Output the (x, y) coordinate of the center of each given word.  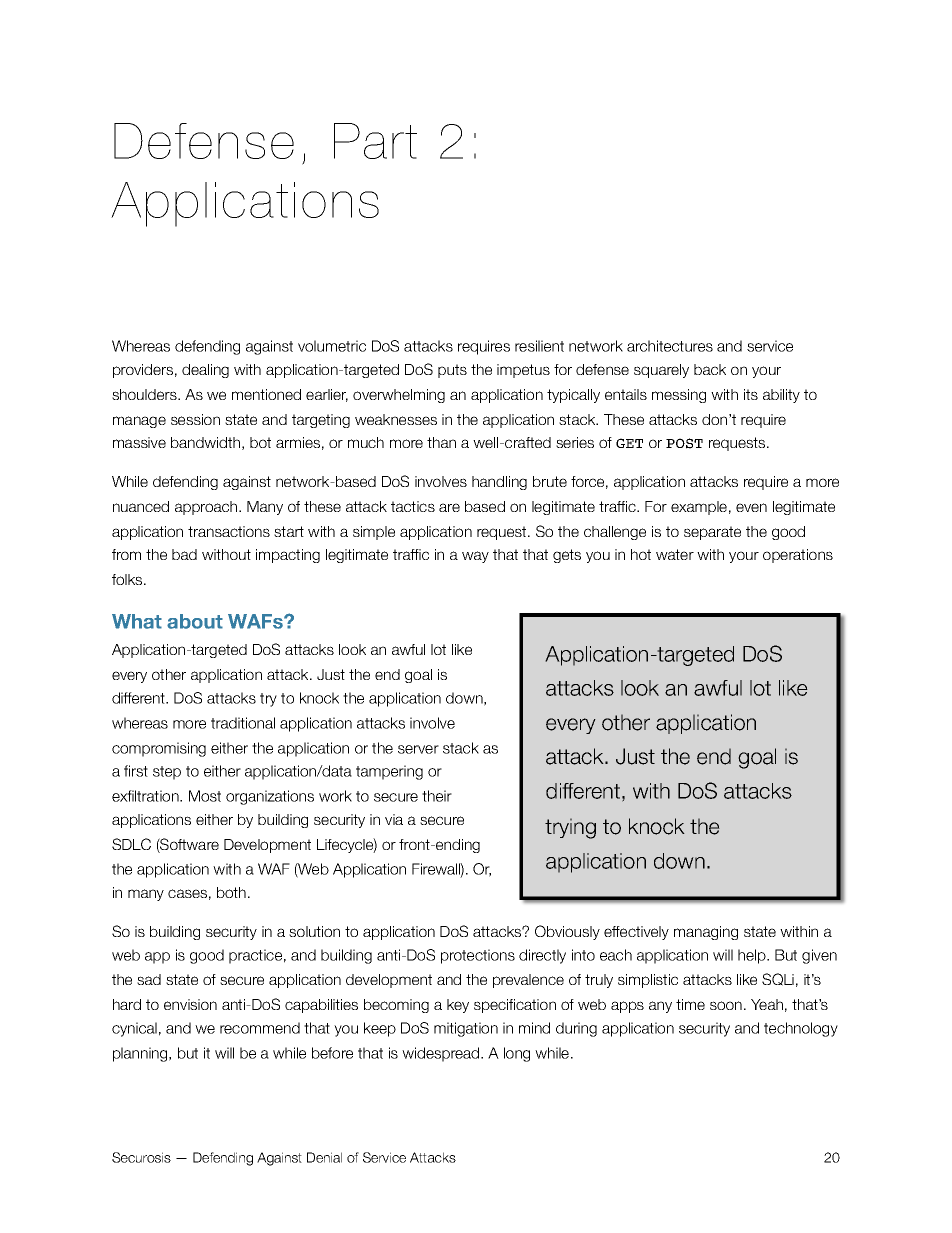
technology (801, 1029)
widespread (442, 1054)
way (475, 557)
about (195, 621)
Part (375, 141)
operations (798, 556)
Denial (324, 1157)
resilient (539, 346)
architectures (670, 346)
